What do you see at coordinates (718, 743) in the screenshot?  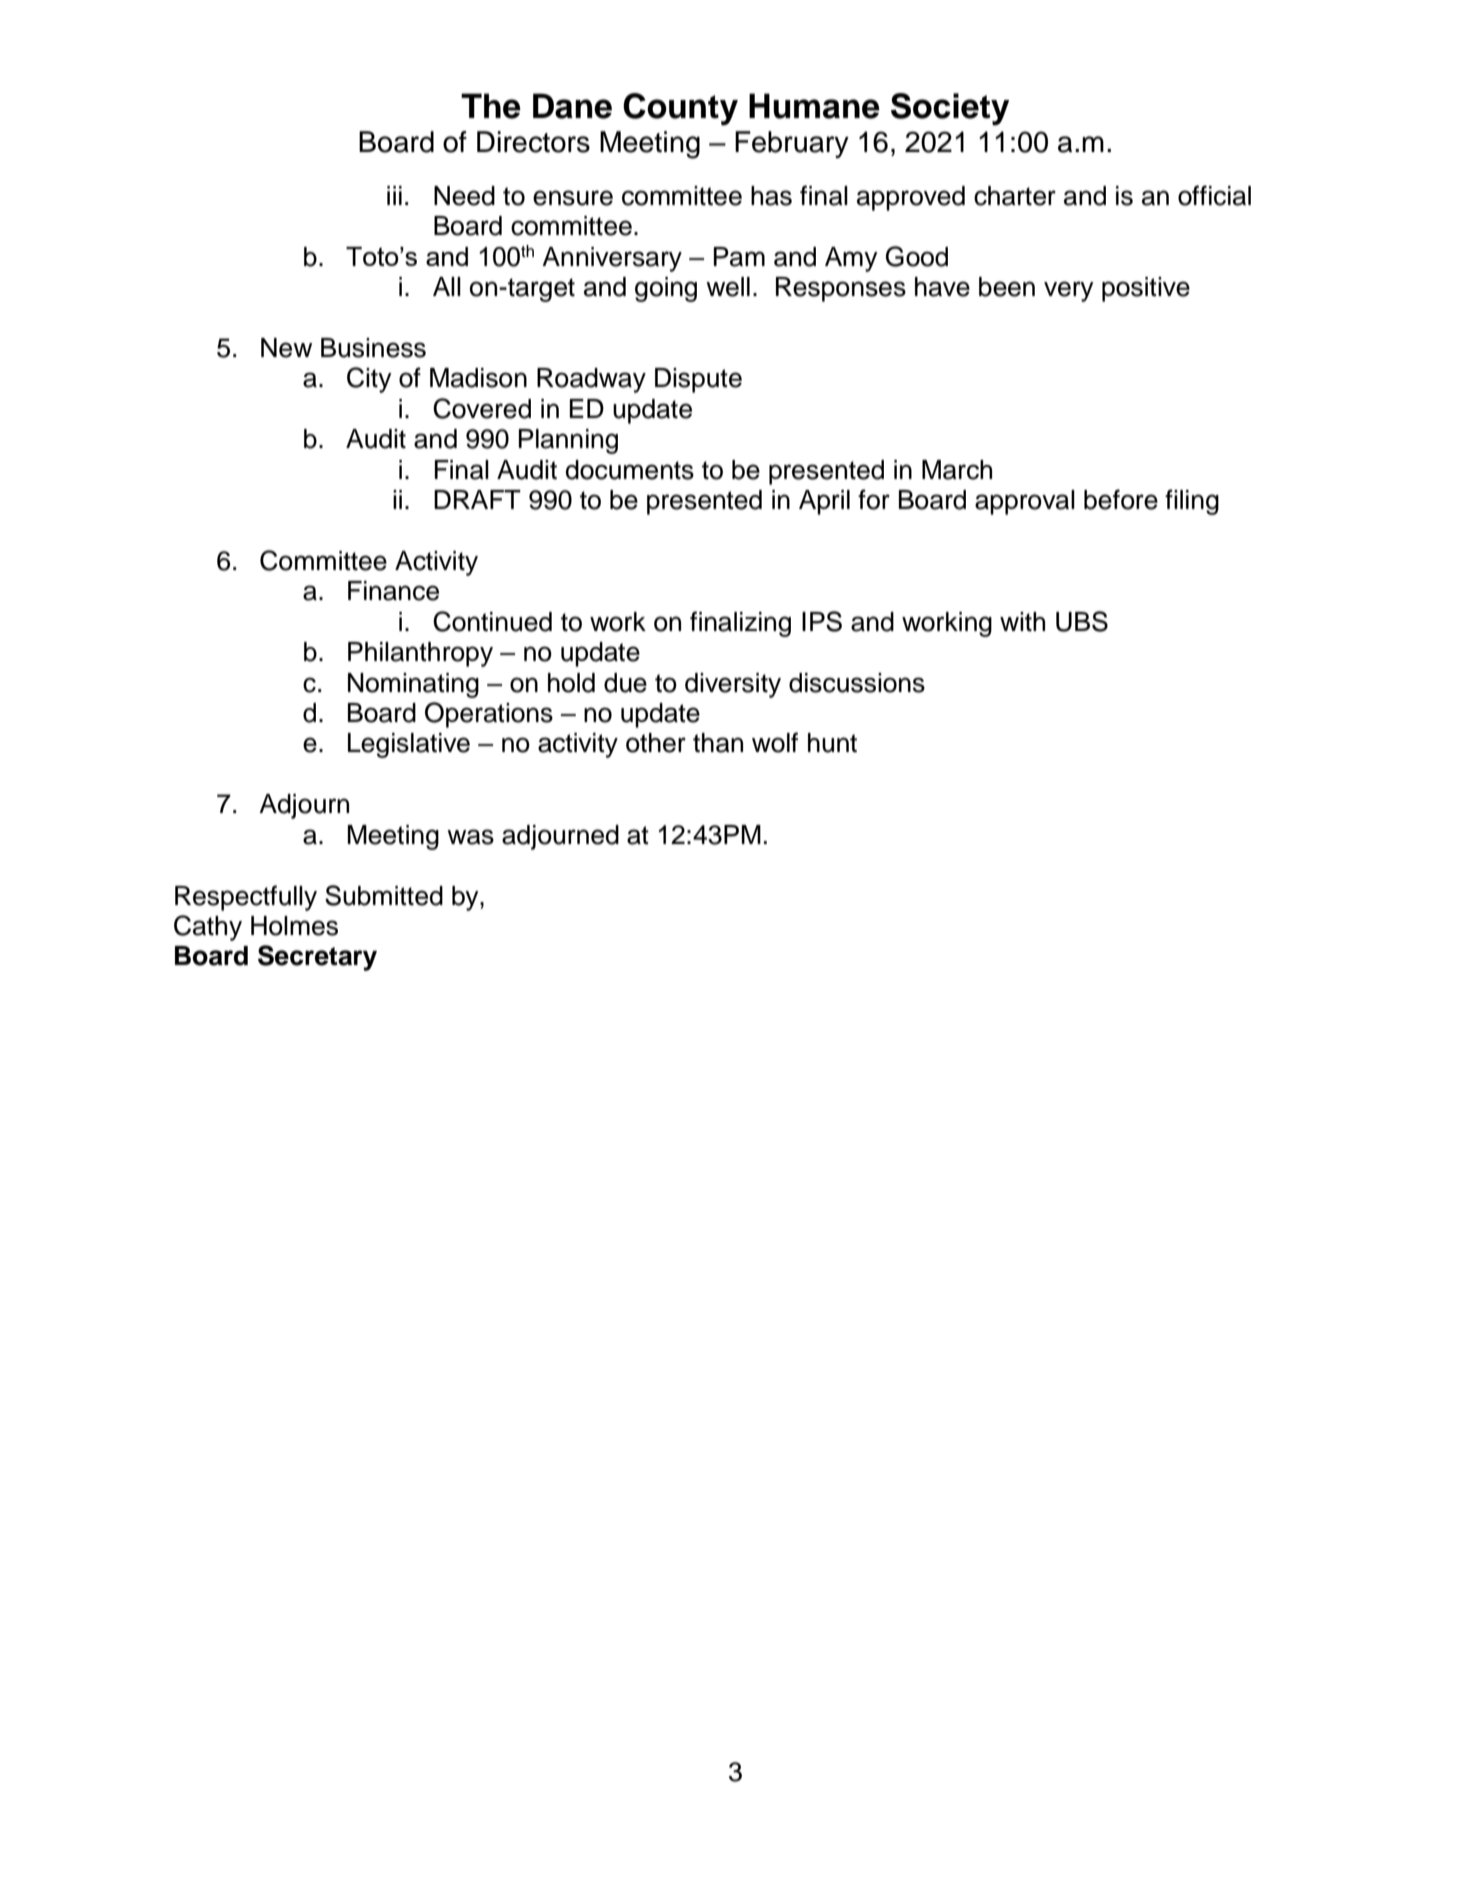 I see `than` at bounding box center [718, 743].
